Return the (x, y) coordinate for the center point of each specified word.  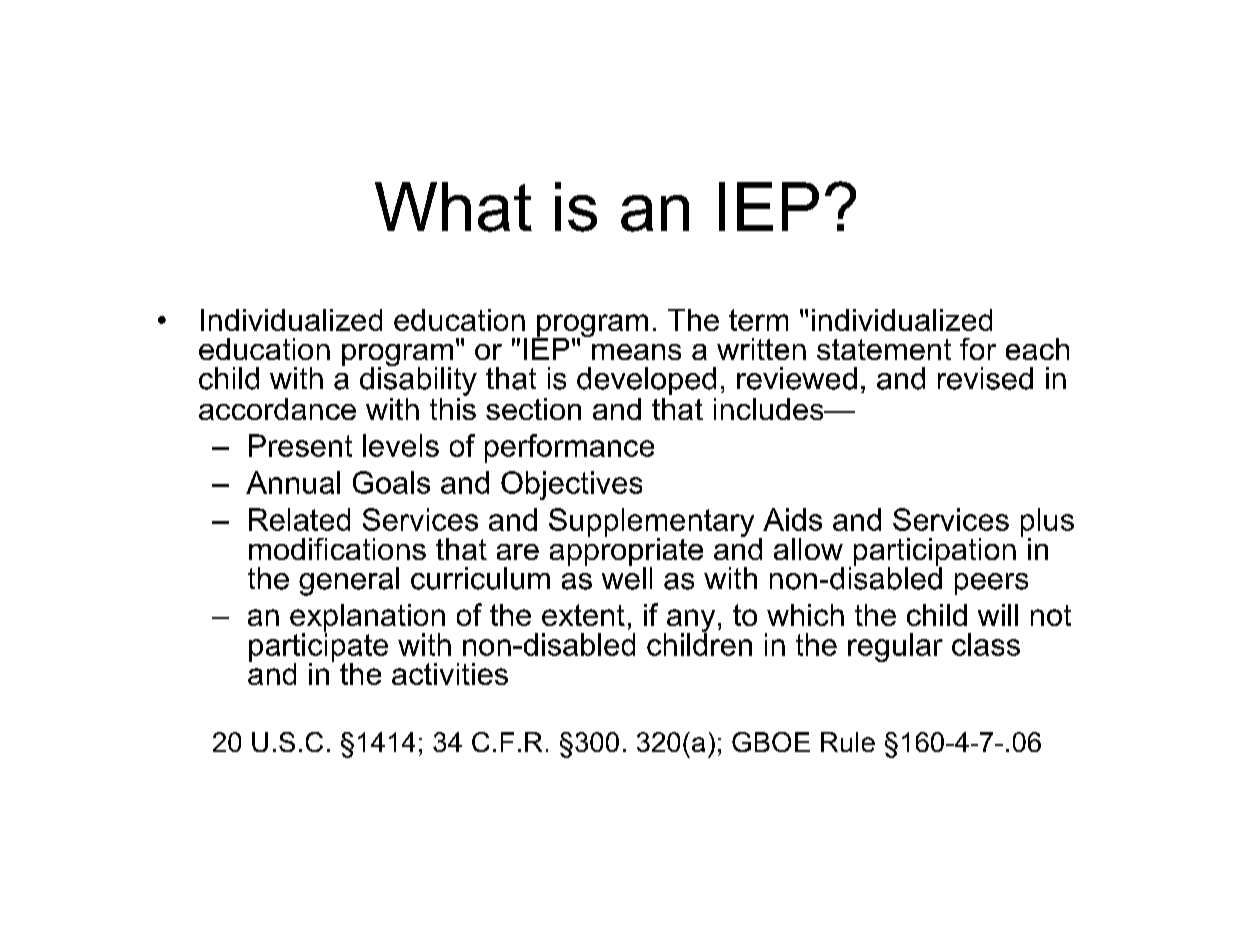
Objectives (571, 485)
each (1037, 349)
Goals (391, 482)
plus (1047, 523)
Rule (848, 742)
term (758, 320)
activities (450, 674)
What (453, 207)
